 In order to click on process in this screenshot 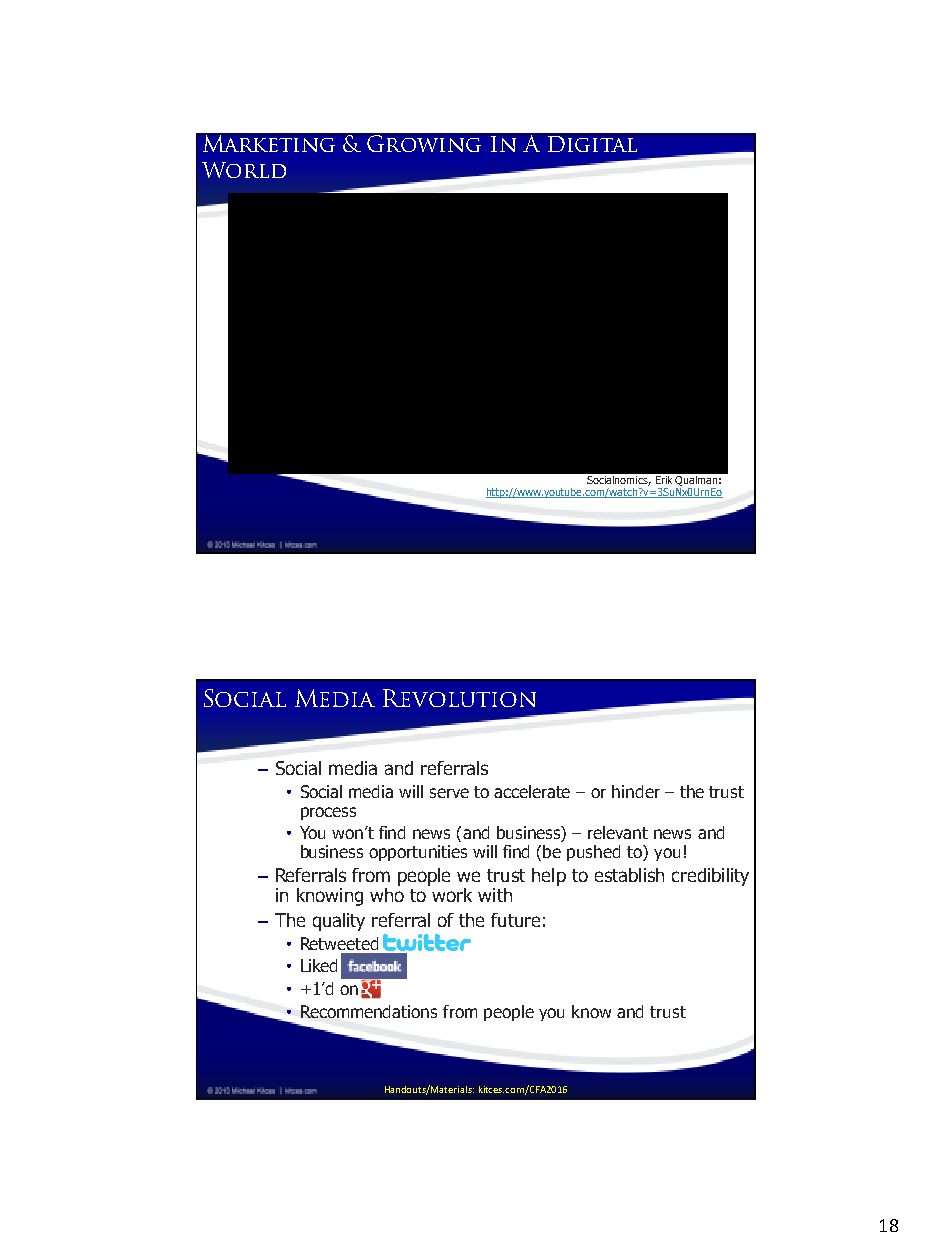, I will do `click(328, 813)`.
